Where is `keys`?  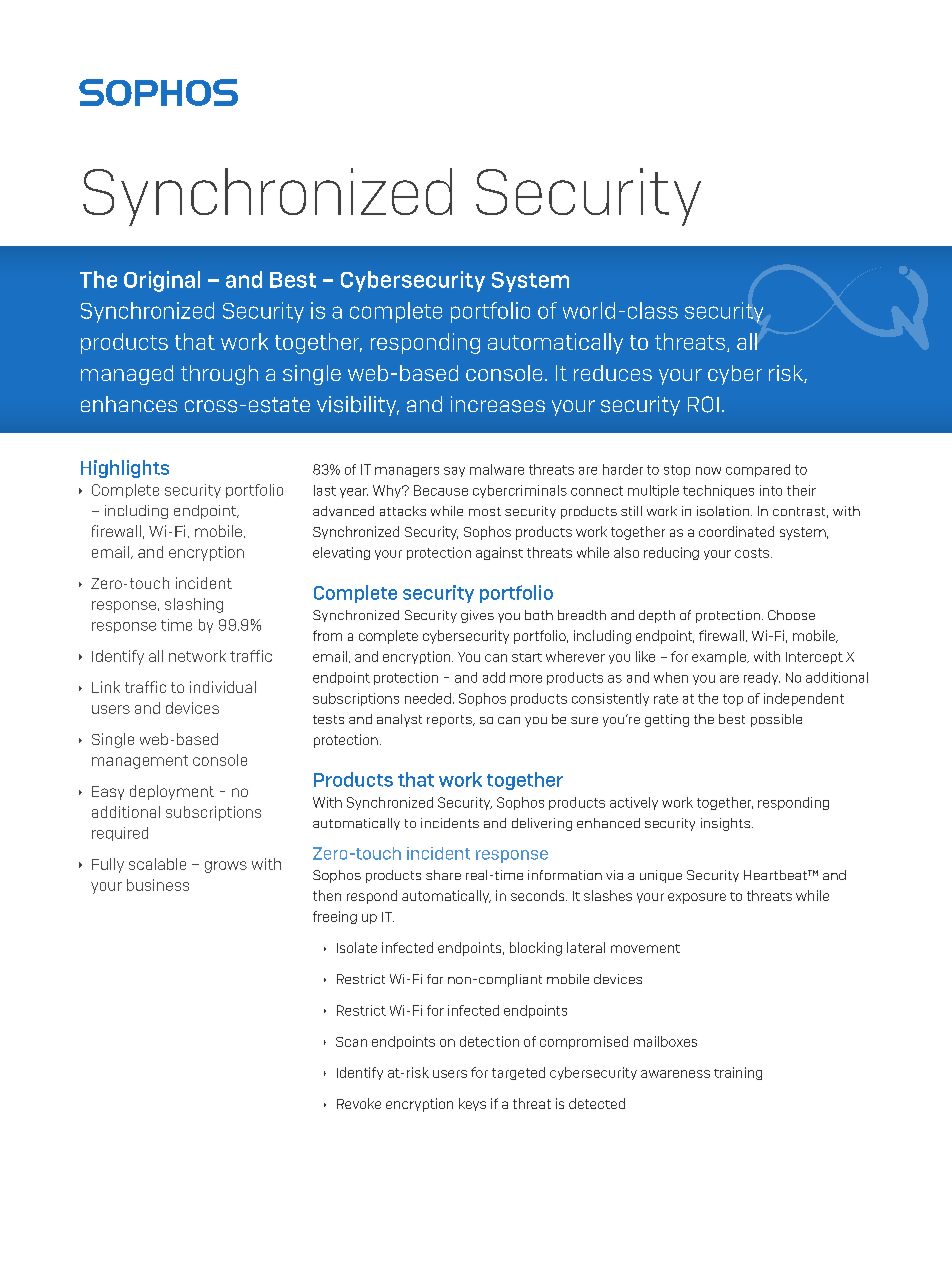
keys is located at coordinates (472, 1104).
